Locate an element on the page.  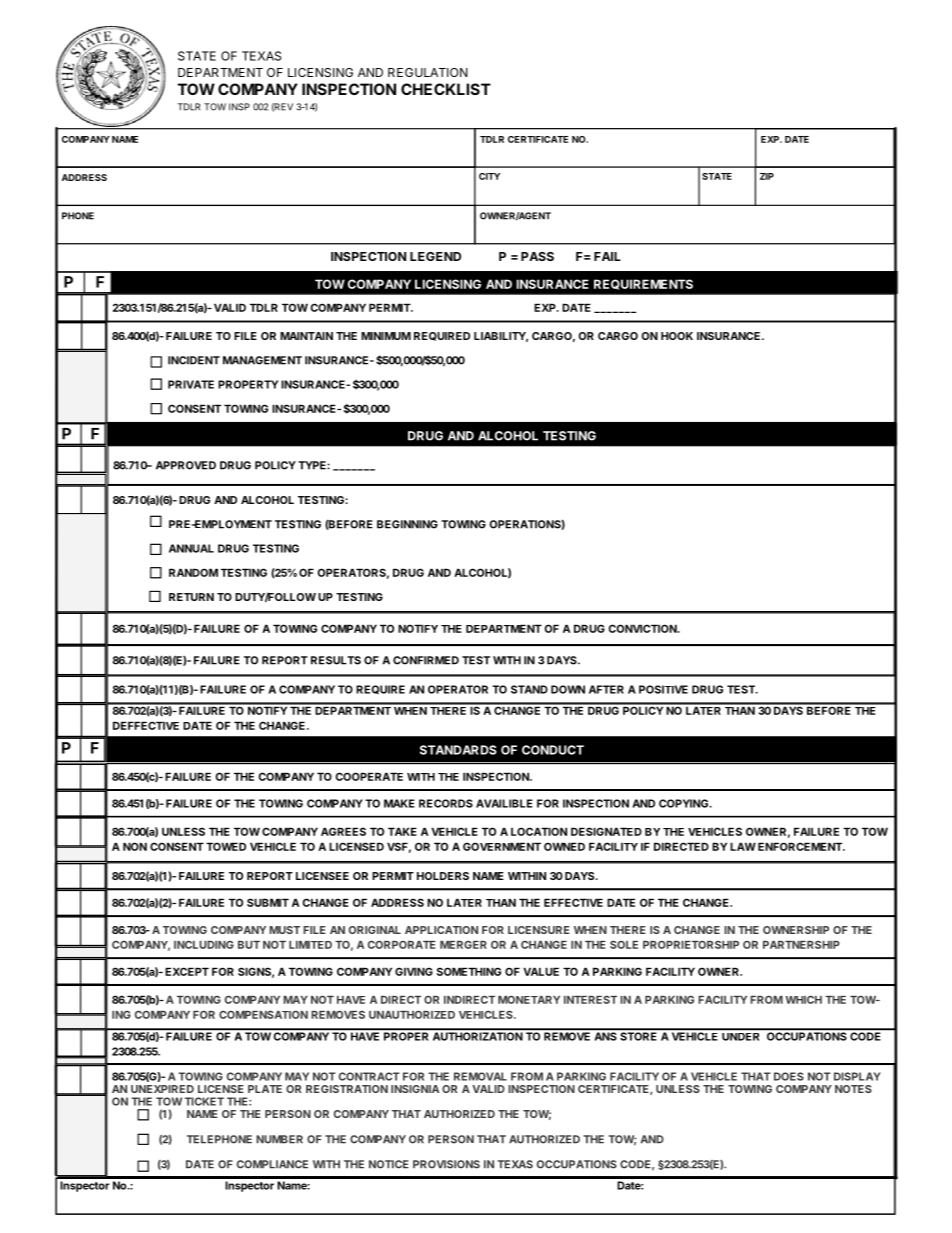
AVAILIBLE is located at coordinates (504, 803).
